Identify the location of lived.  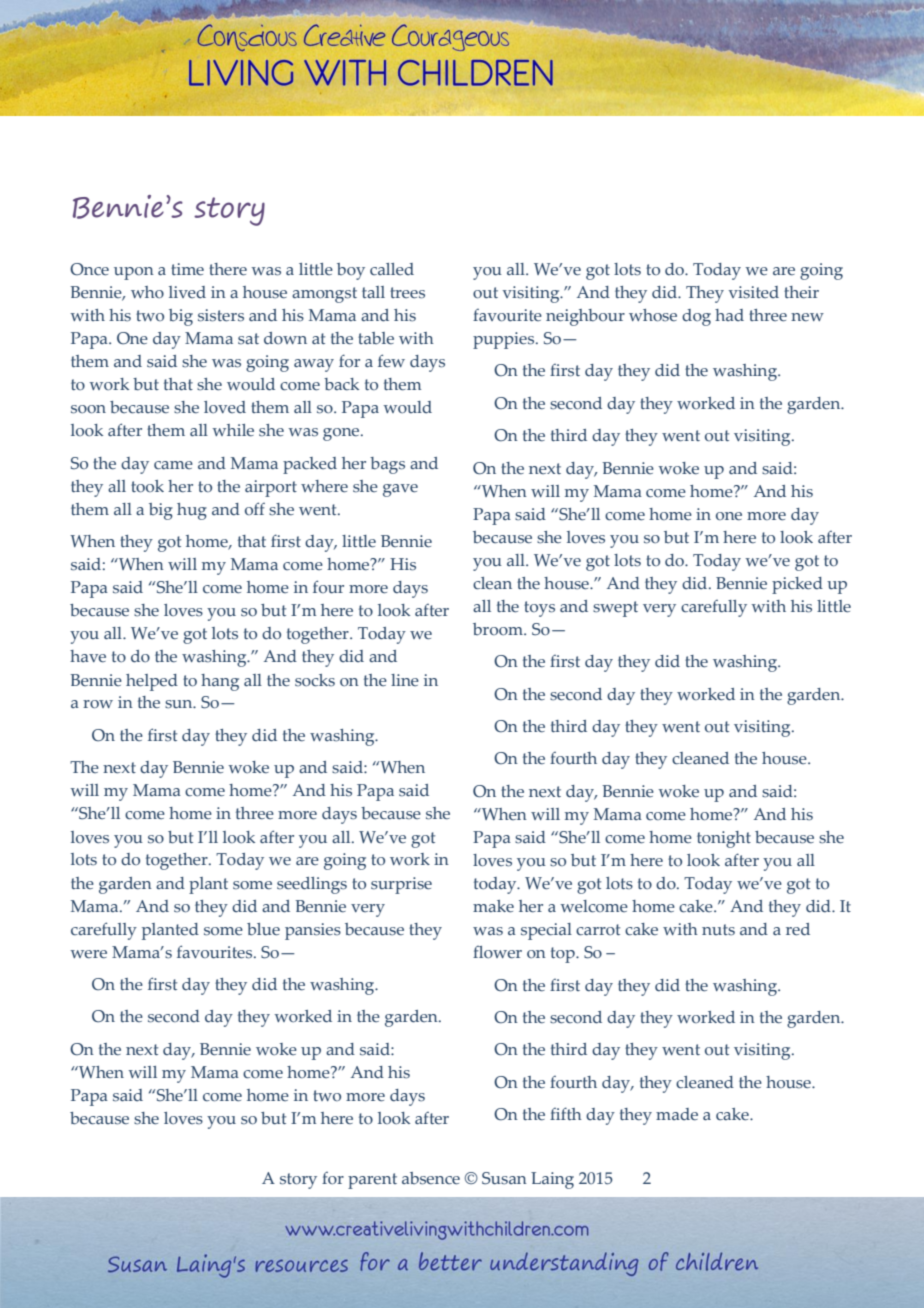
(187, 292).
